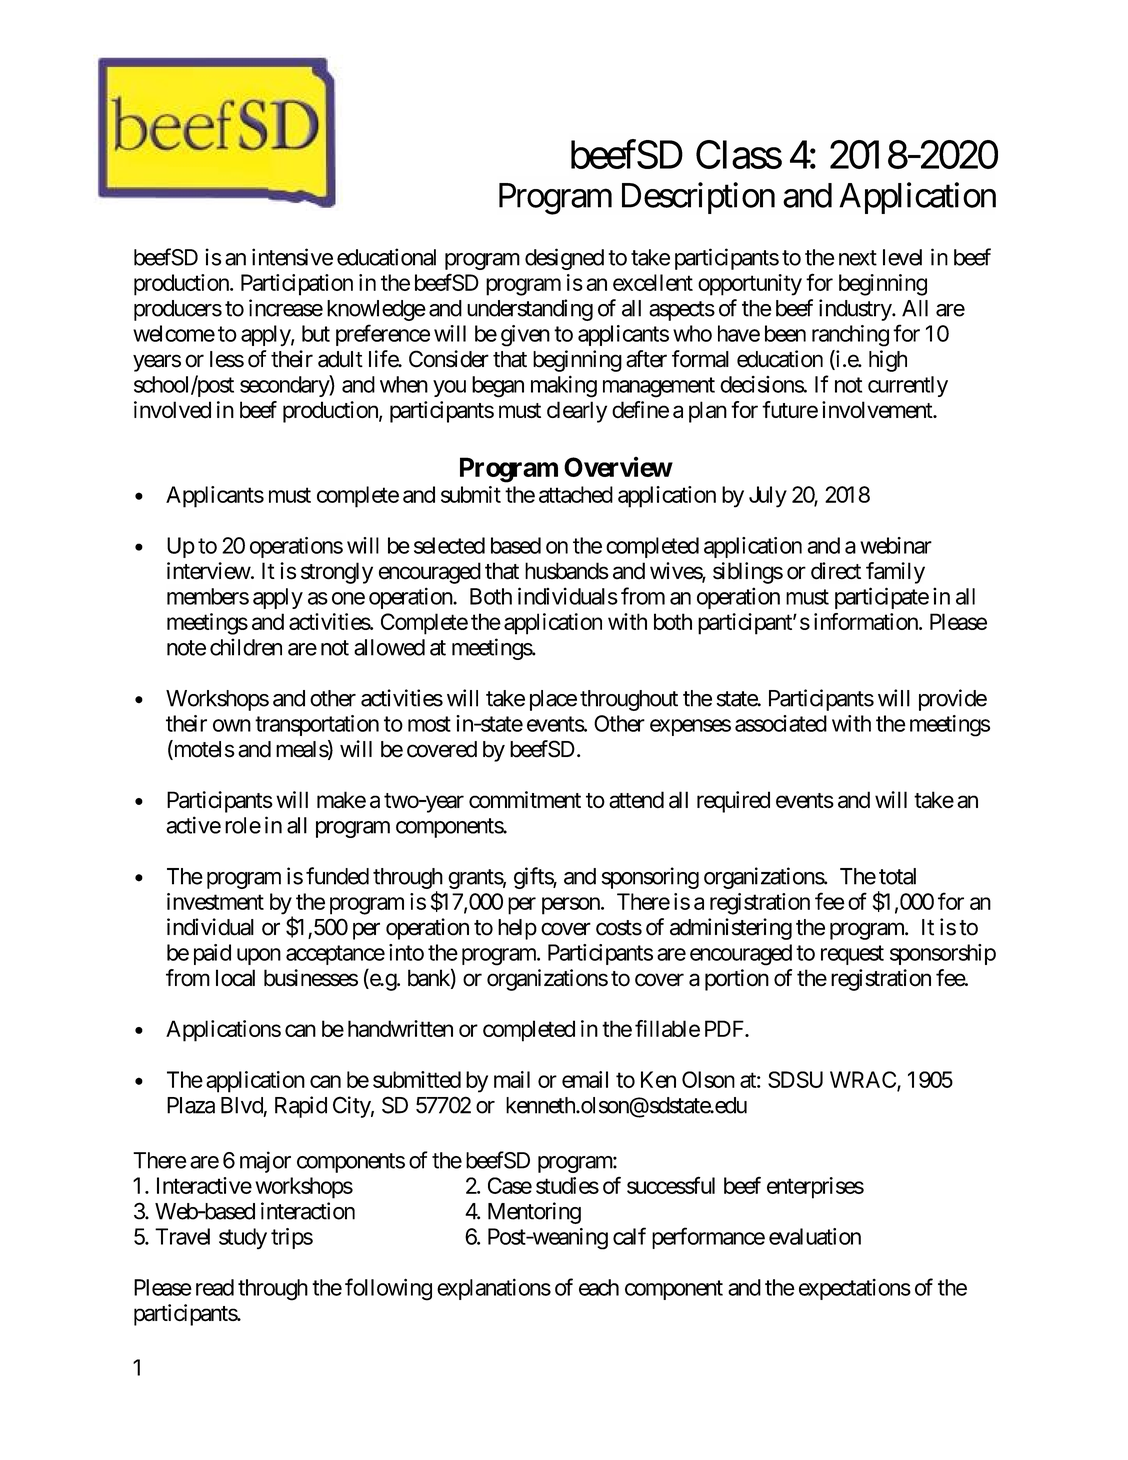 This screenshot has width=1128, height=1460. Describe the element at coordinates (232, 725) in the screenshot. I see `own` at that location.
